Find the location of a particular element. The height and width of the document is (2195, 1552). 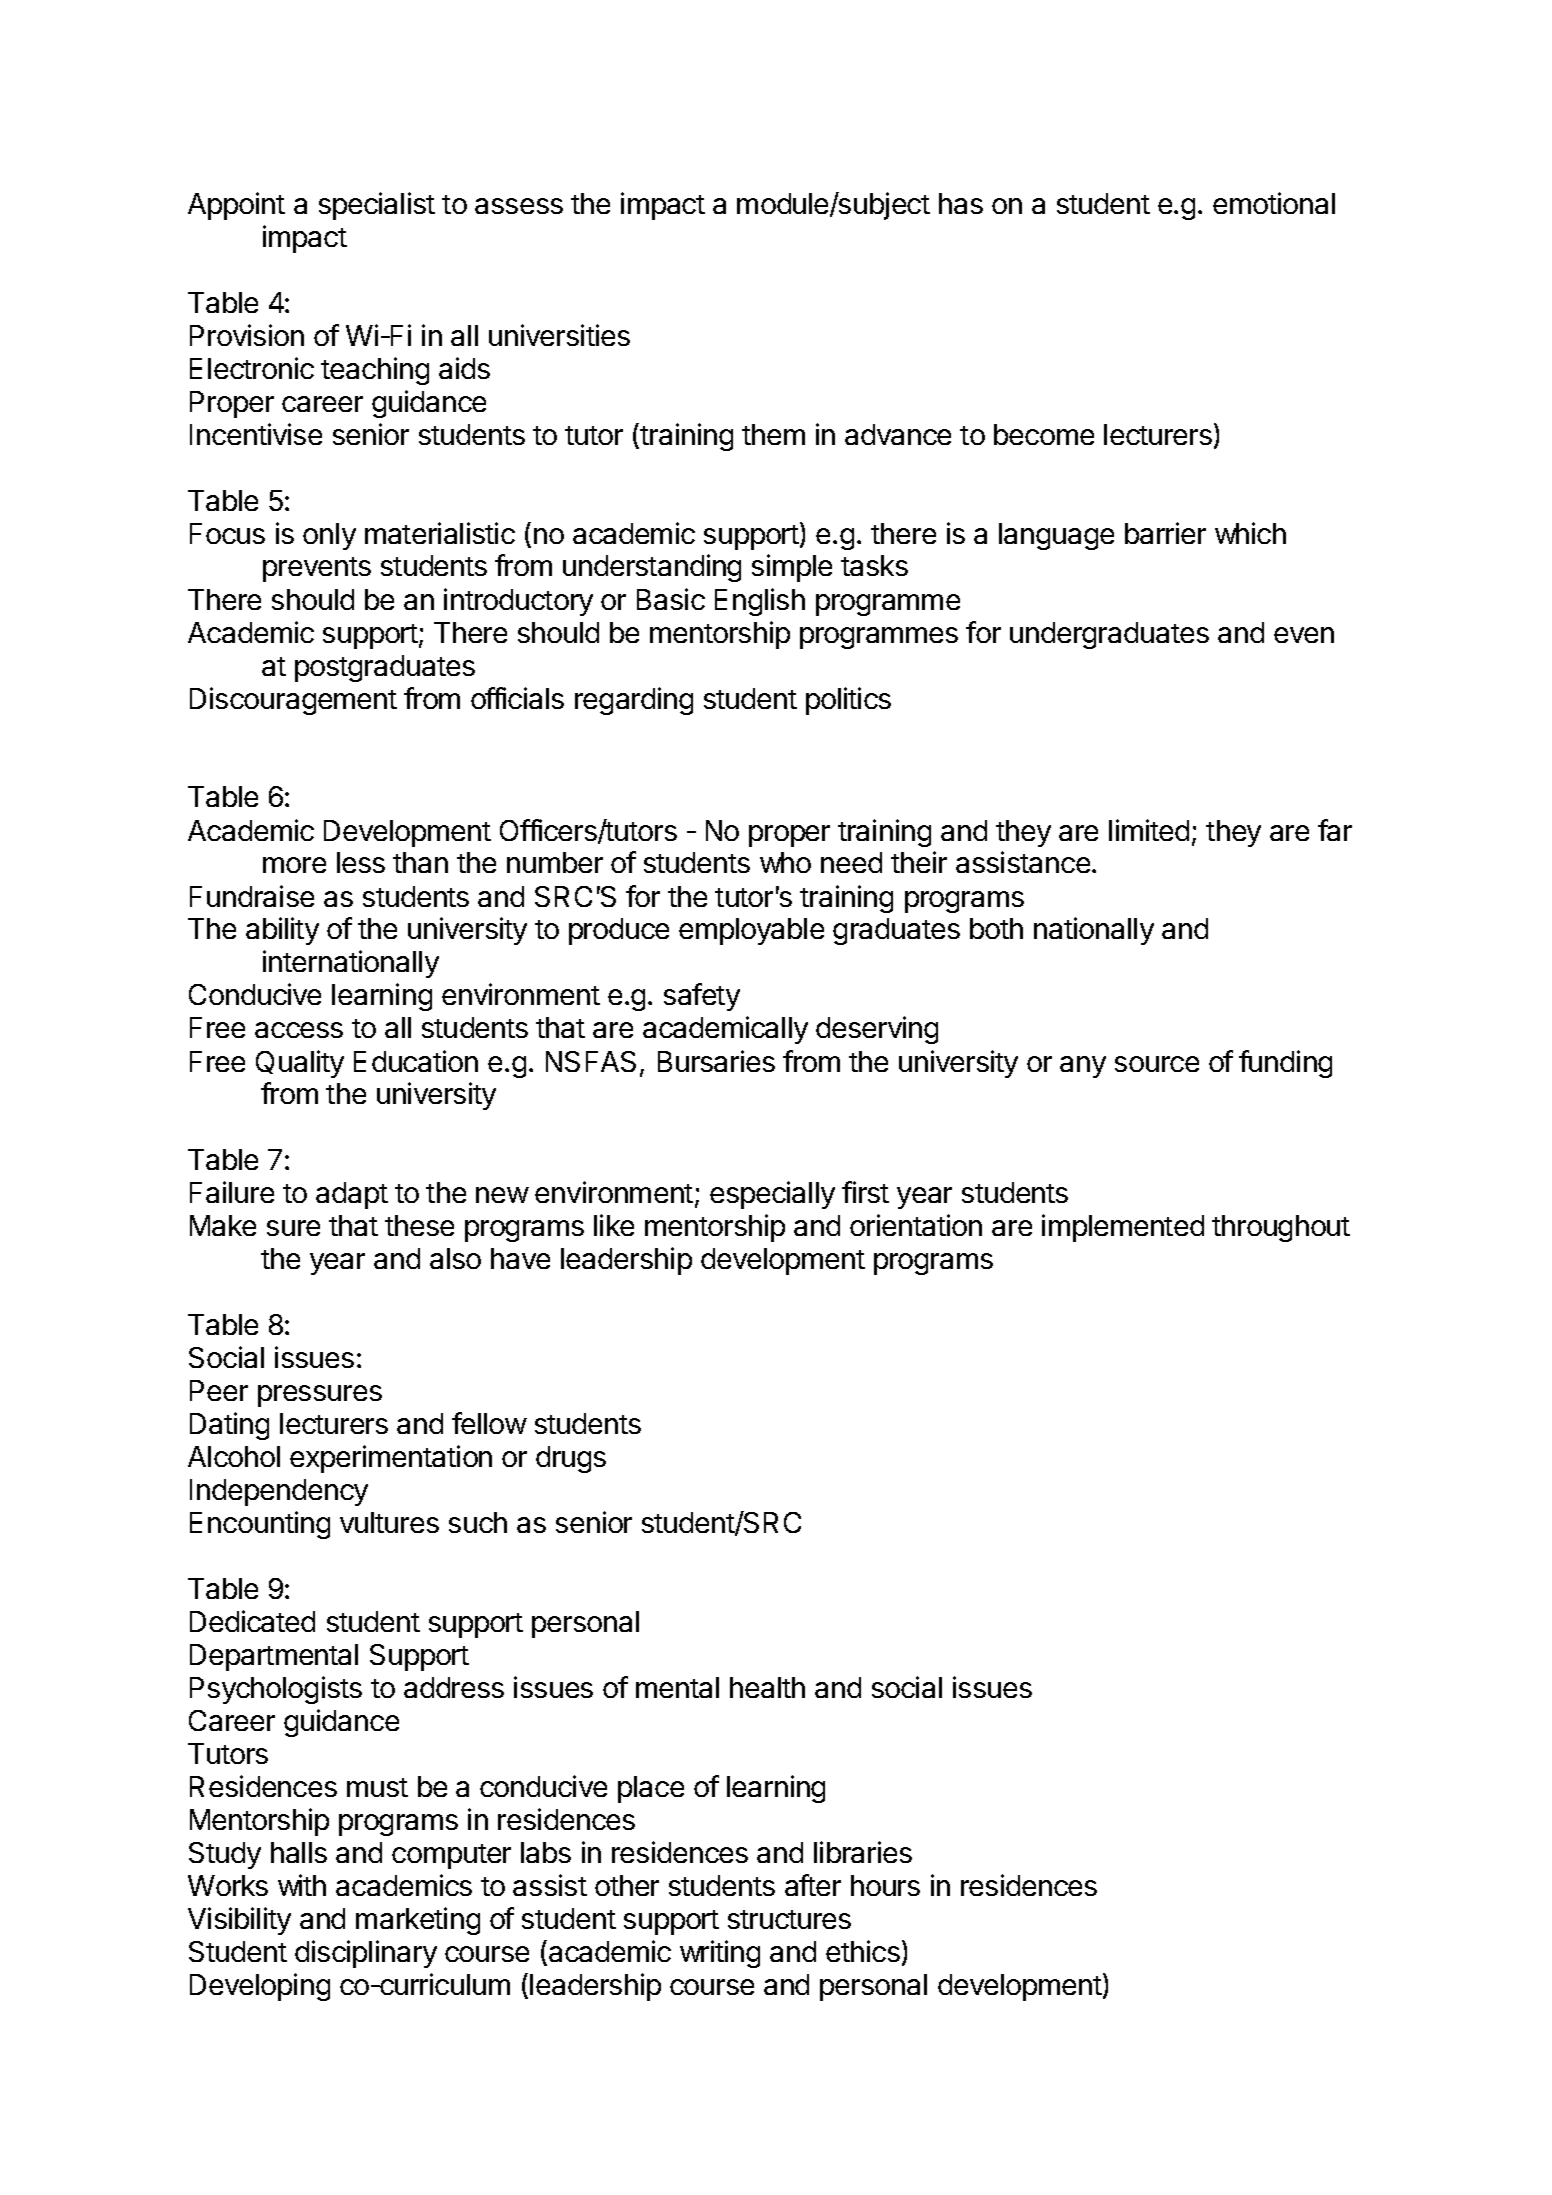

employable is located at coordinates (751, 931).
